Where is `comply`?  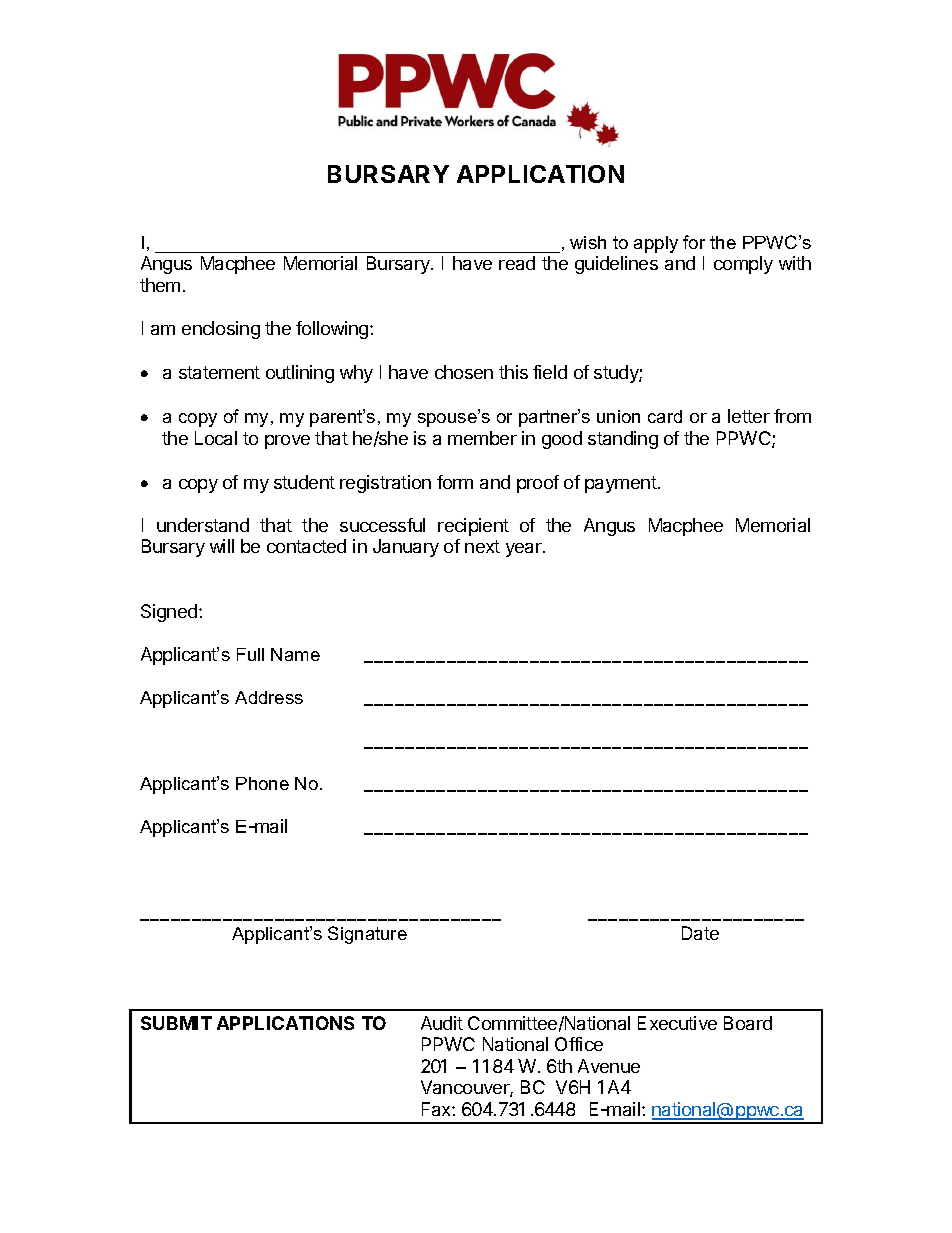 comply is located at coordinates (743, 265).
